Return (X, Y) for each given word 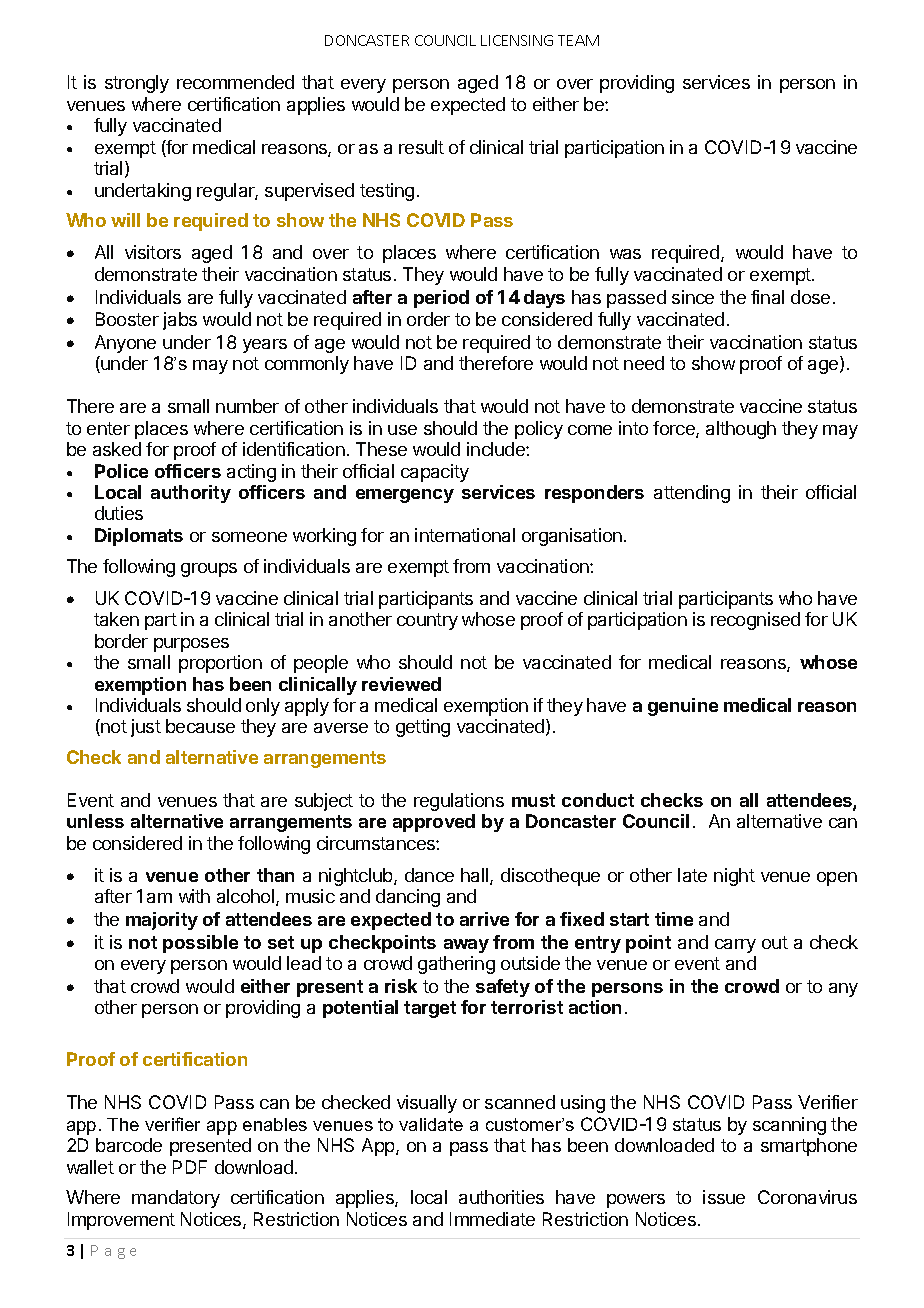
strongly (137, 84)
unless (95, 821)
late (692, 875)
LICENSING (517, 40)
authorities (501, 1197)
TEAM (578, 40)
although (741, 430)
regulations (459, 802)
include (497, 449)
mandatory (176, 1199)
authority (191, 494)
